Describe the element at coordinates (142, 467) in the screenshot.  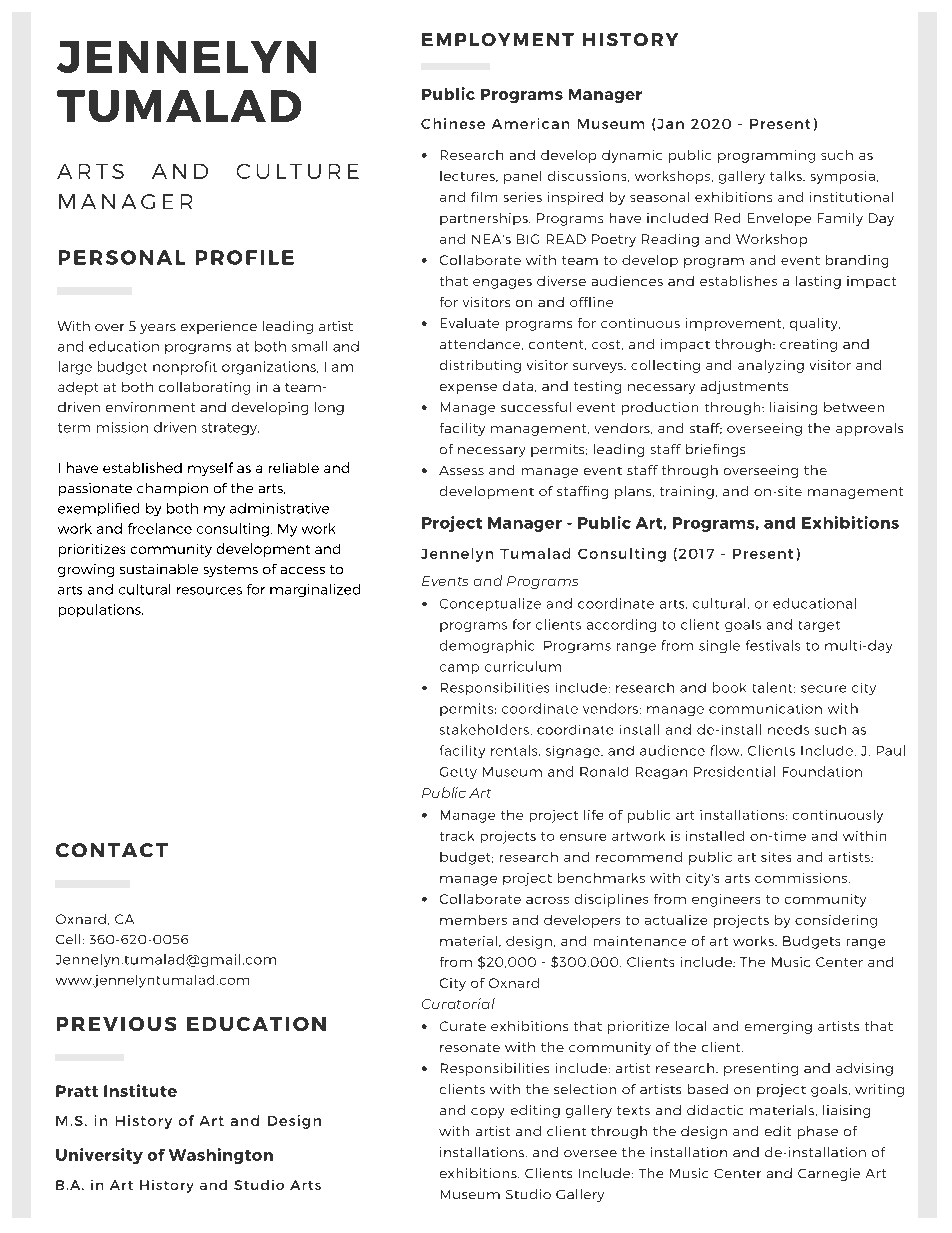
I see `established` at that location.
